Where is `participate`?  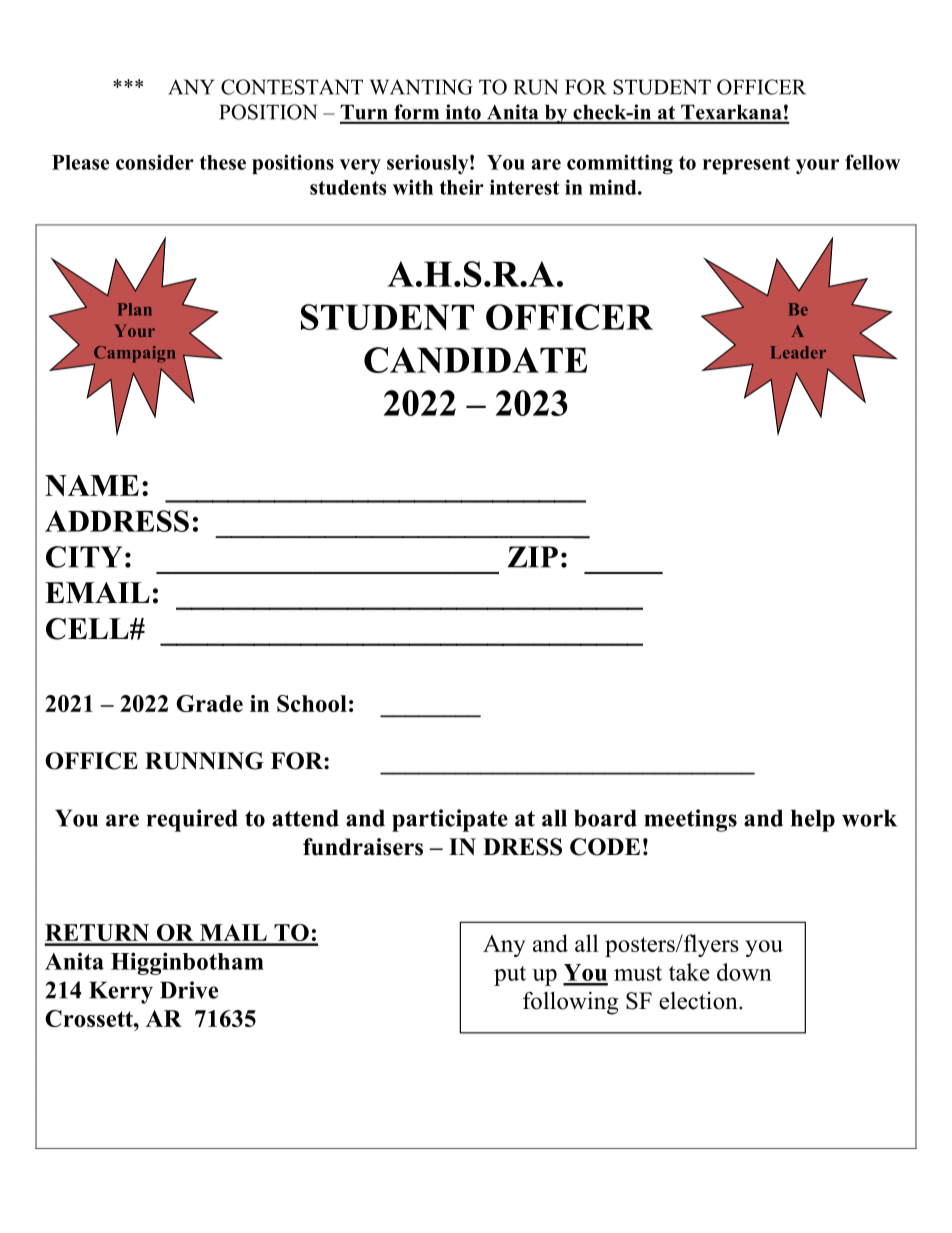
participate is located at coordinates (450, 820).
